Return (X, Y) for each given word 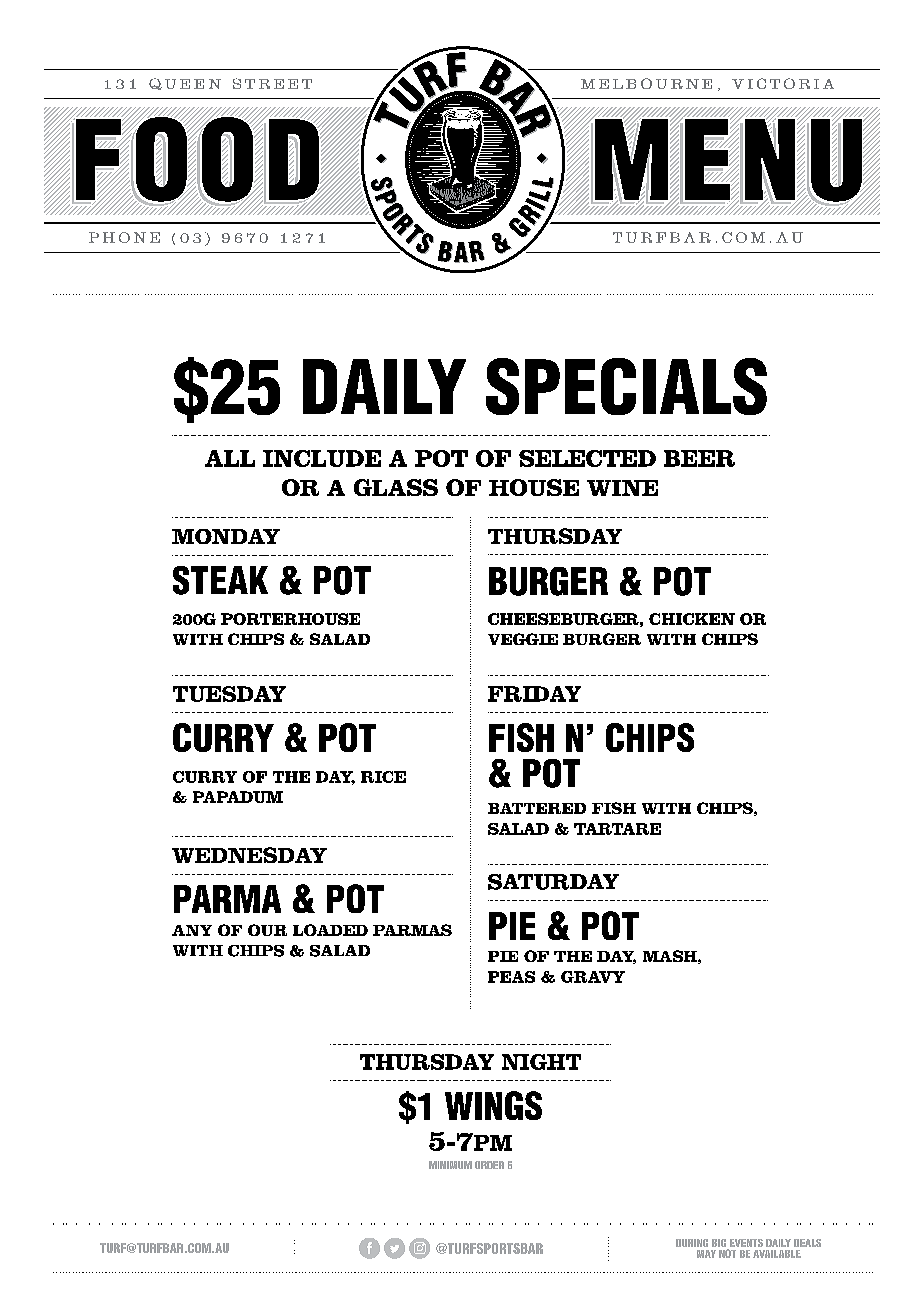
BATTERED (537, 808)
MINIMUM (450, 1165)
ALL (230, 458)
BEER (699, 458)
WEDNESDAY (249, 855)
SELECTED (587, 458)
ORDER (489, 1165)
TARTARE (617, 829)
